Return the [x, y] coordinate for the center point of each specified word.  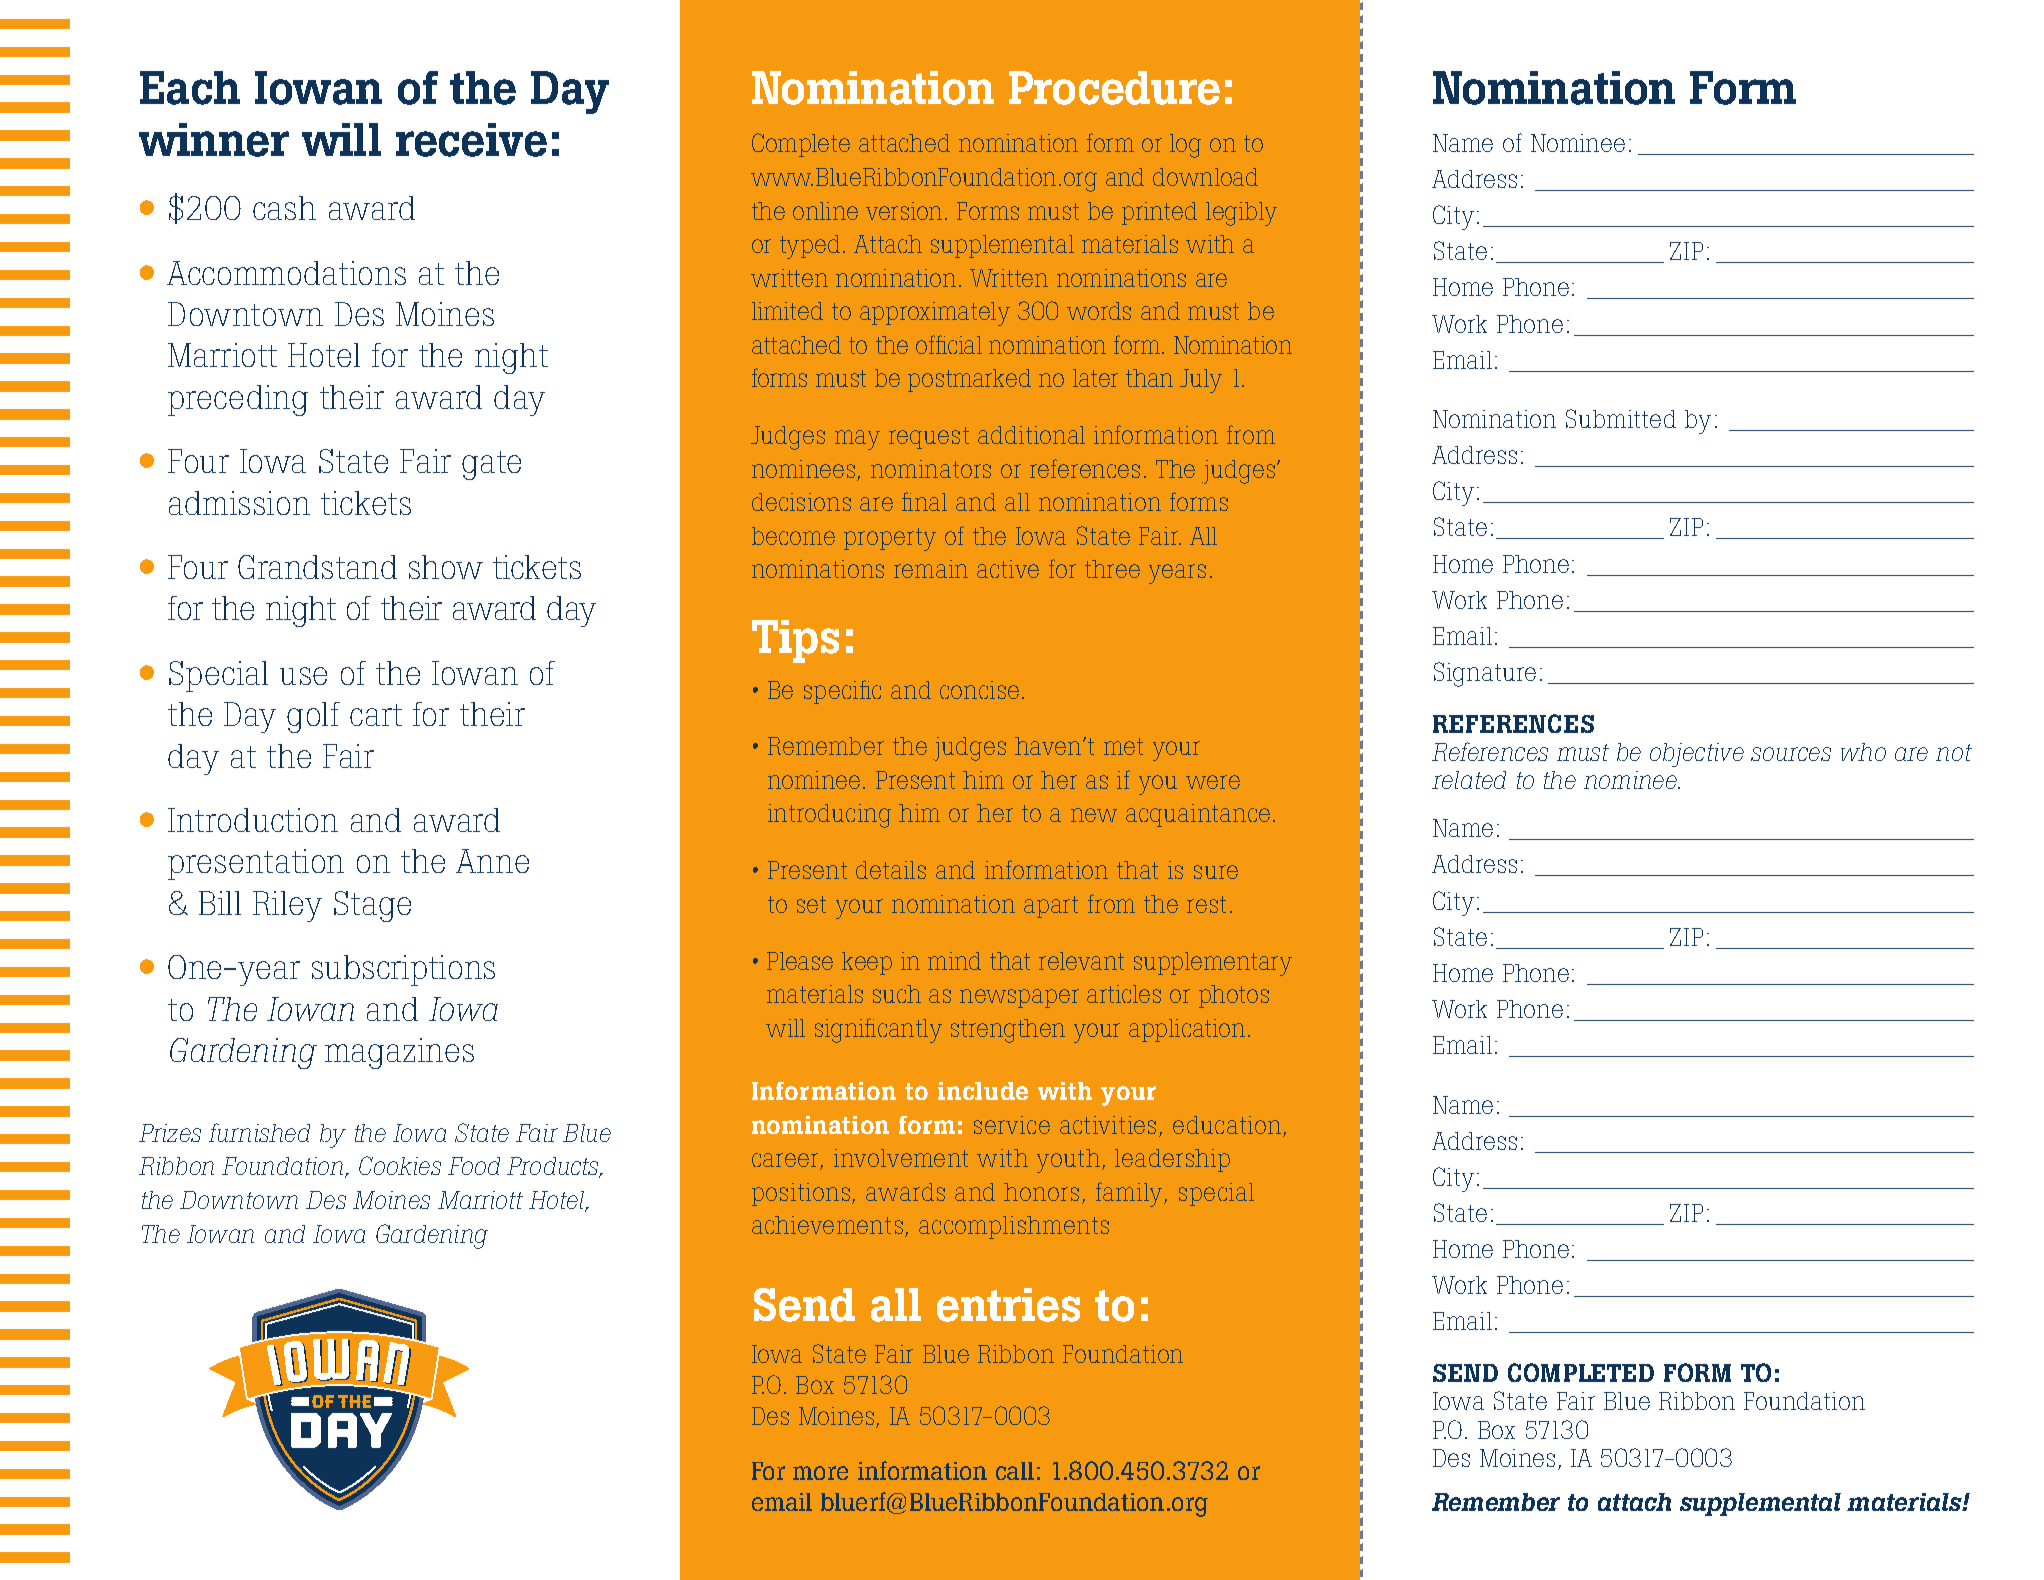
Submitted [1621, 418]
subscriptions [403, 970]
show [446, 567]
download [1205, 177]
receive [471, 140]
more [820, 1473]
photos [1234, 996]
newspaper [1019, 998]
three [1112, 569]
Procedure [1114, 88]
